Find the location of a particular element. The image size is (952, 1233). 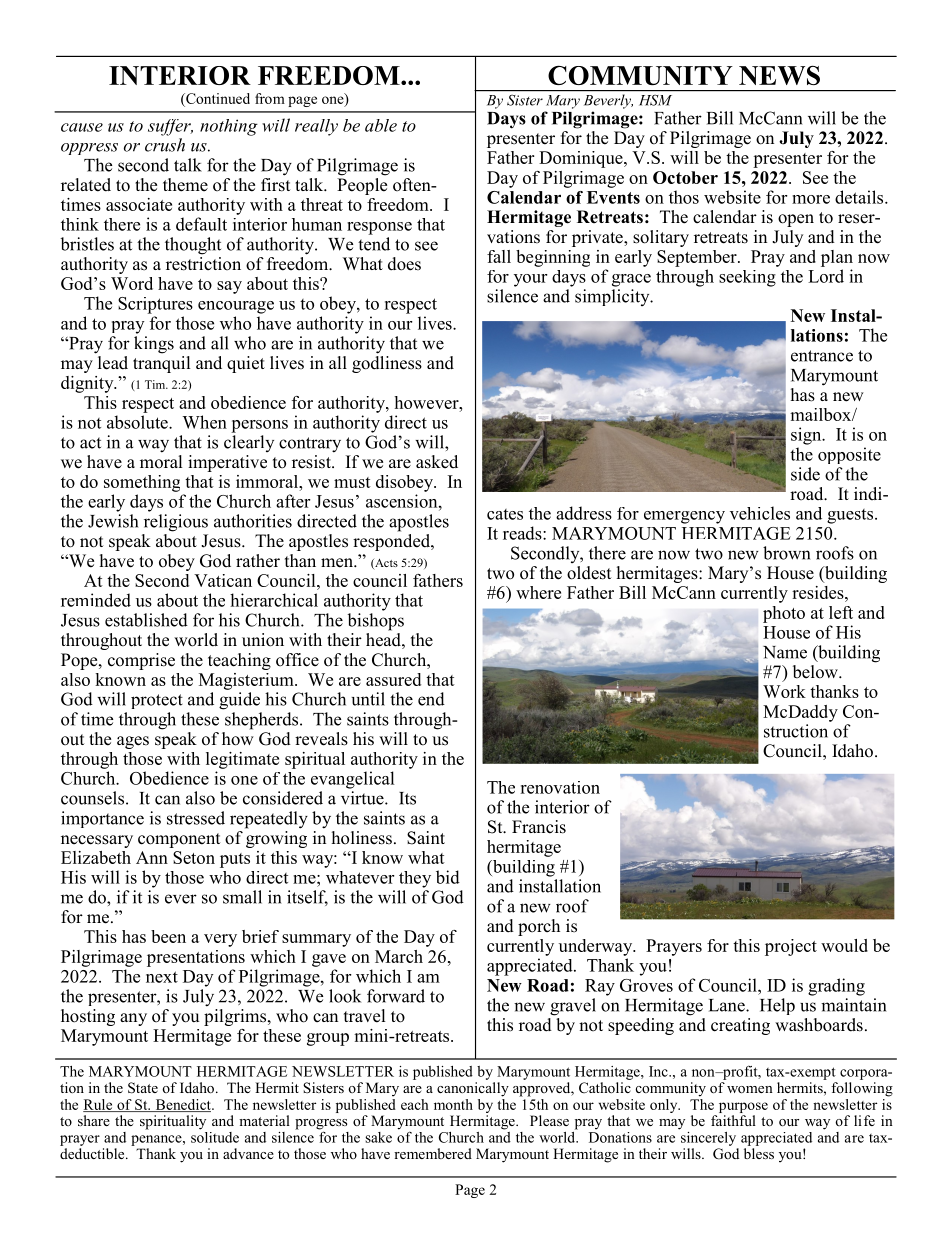

Benedict is located at coordinates (183, 1105).
